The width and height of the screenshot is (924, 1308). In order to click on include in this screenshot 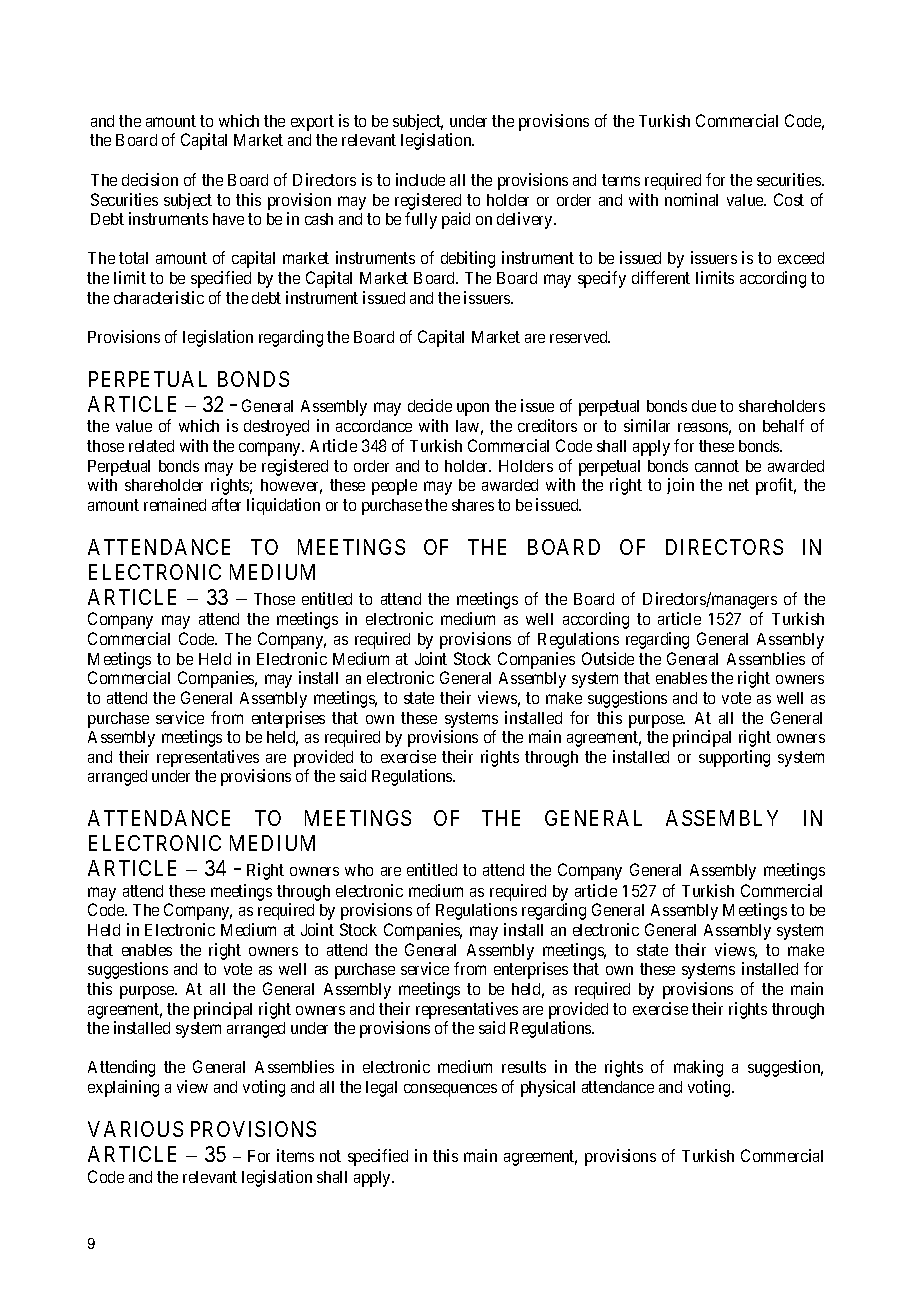, I will do `click(420, 179)`.
